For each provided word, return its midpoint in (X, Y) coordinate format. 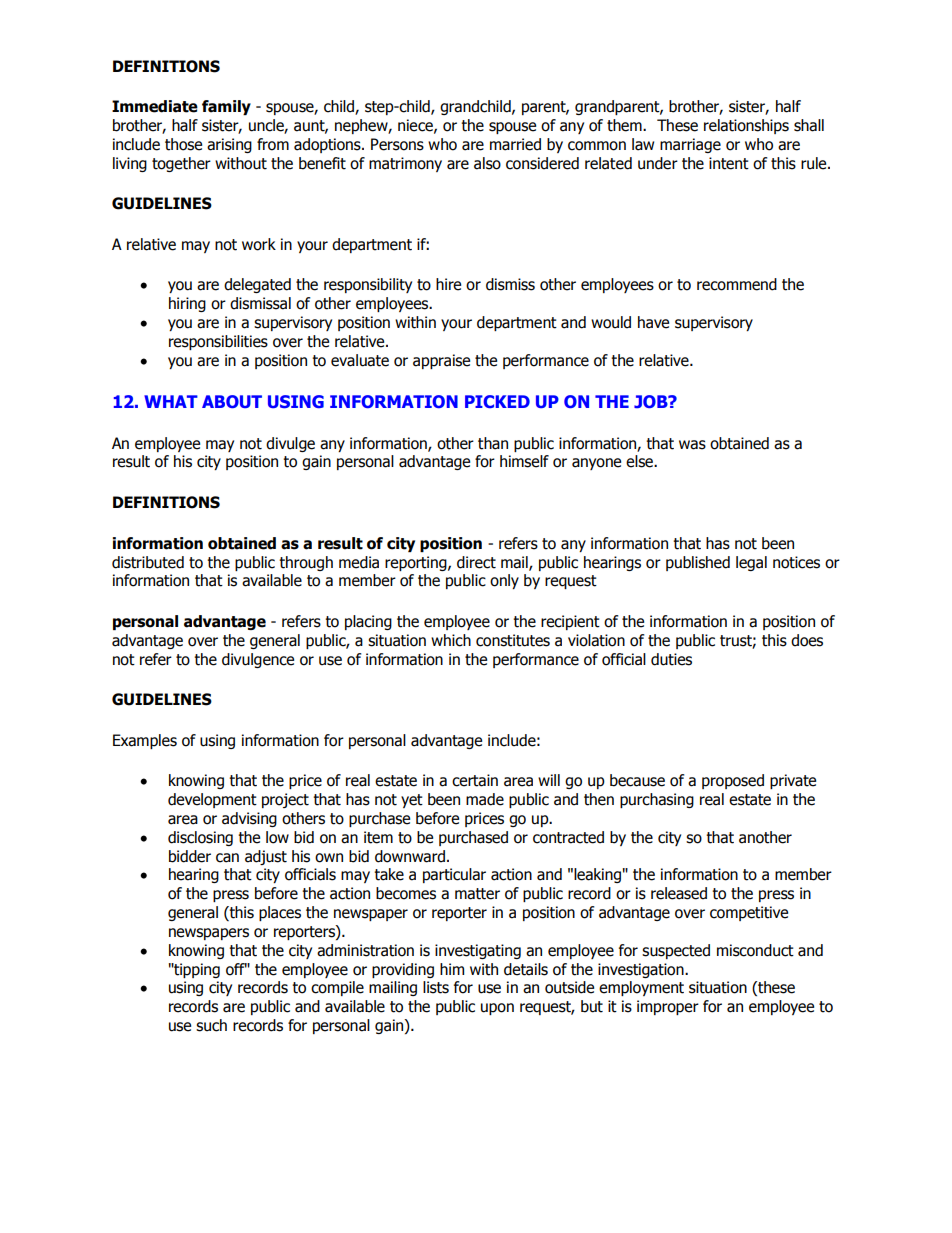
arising (229, 145)
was (692, 445)
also (487, 163)
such (211, 1025)
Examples (145, 741)
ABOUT (232, 401)
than (493, 443)
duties (671, 659)
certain (475, 780)
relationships (746, 126)
